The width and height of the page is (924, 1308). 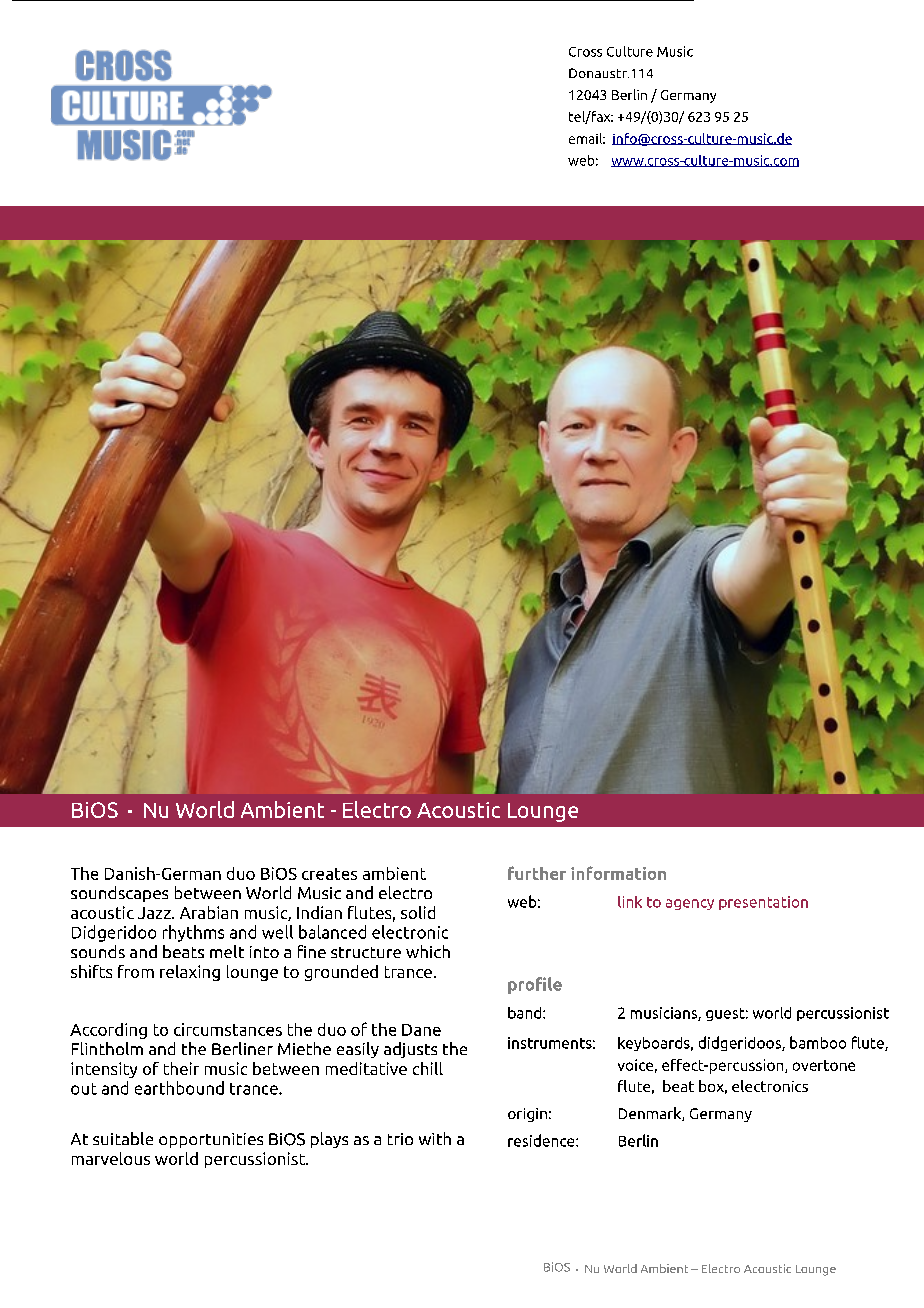 I want to click on further, so click(x=537, y=873).
